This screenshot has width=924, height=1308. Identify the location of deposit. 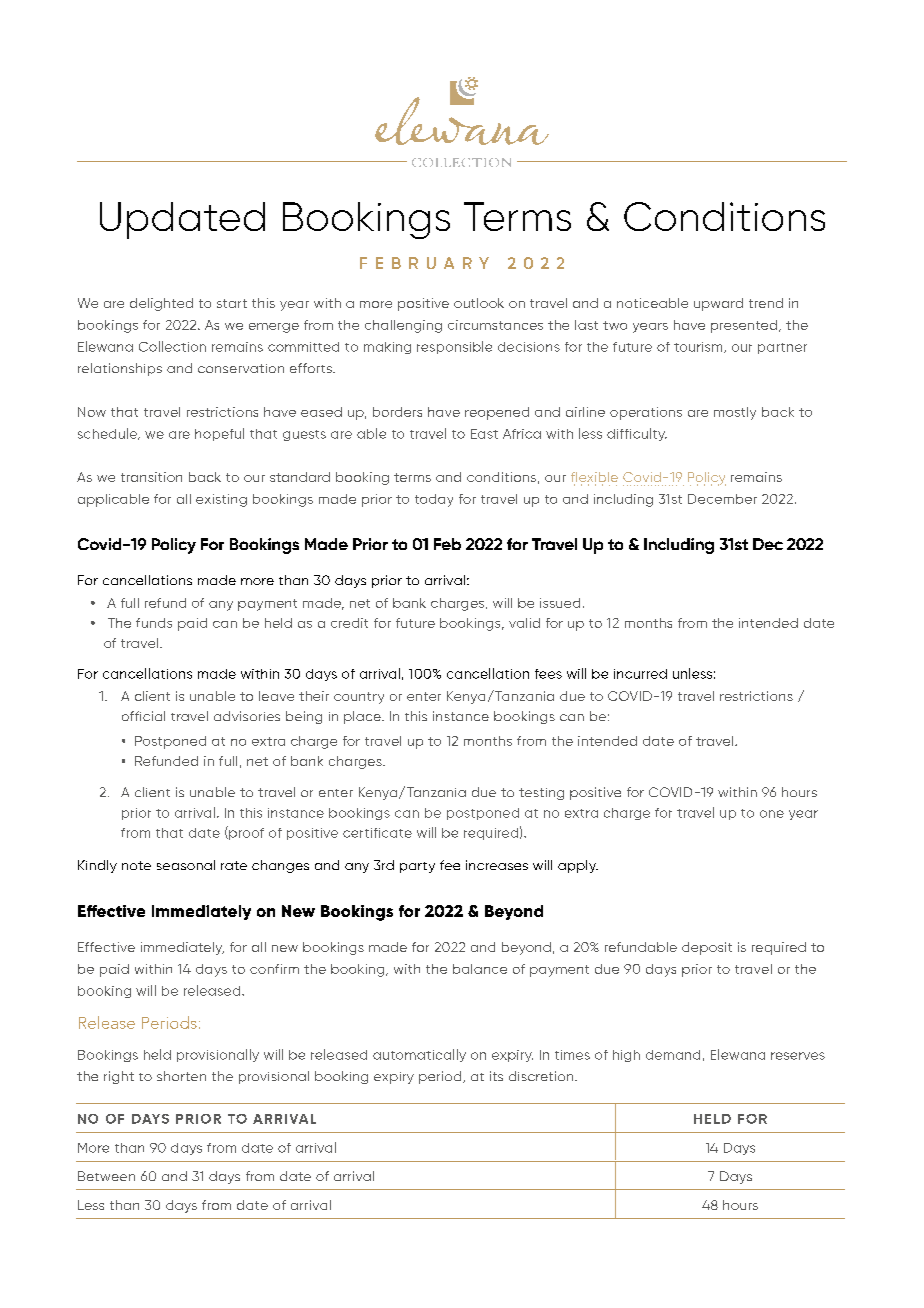
(707, 948).
